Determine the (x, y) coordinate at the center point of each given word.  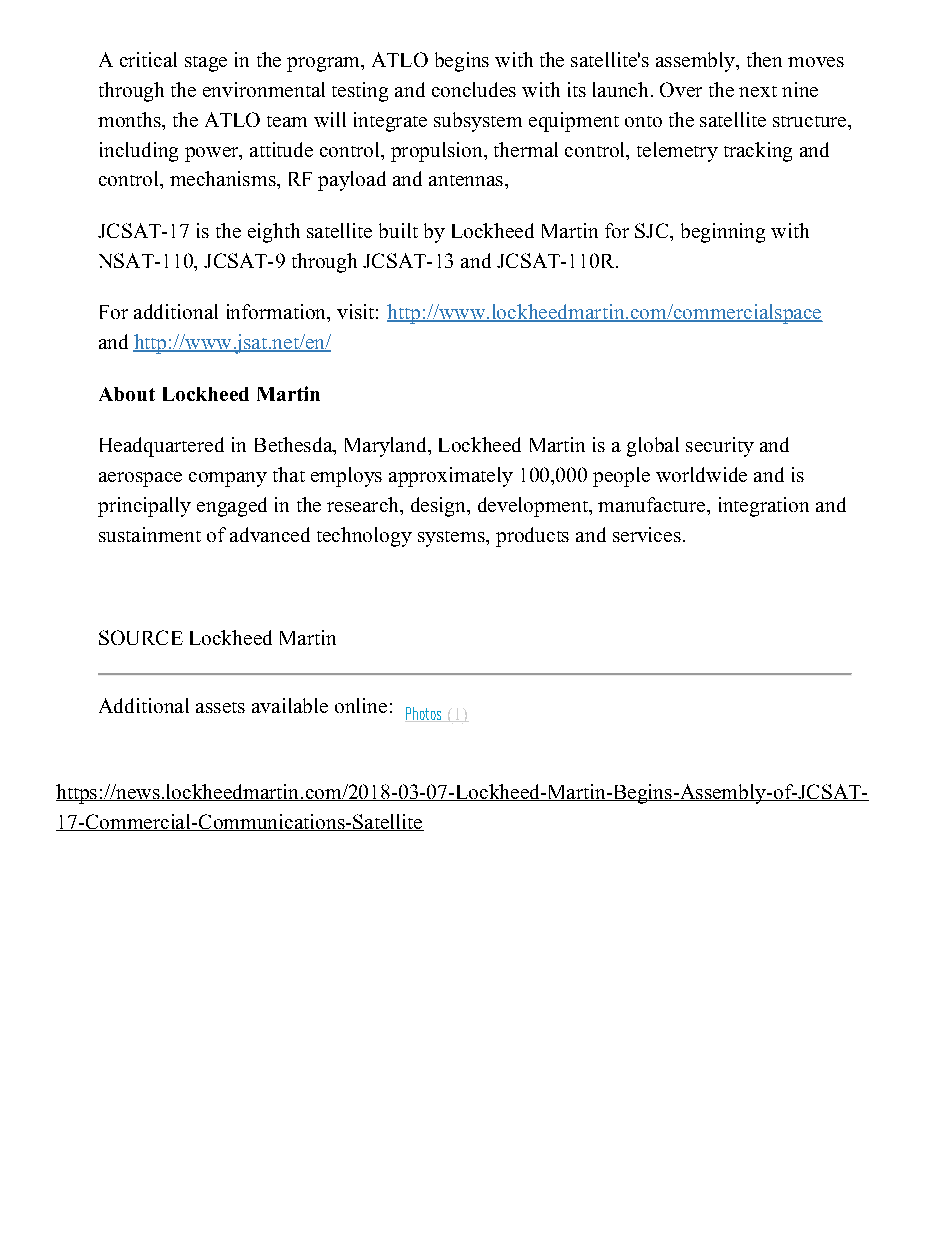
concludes (474, 89)
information (277, 311)
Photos (424, 714)
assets (220, 707)
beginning (723, 233)
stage (206, 64)
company (228, 479)
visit (355, 311)
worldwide (701, 474)
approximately (451, 477)
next (758, 91)
